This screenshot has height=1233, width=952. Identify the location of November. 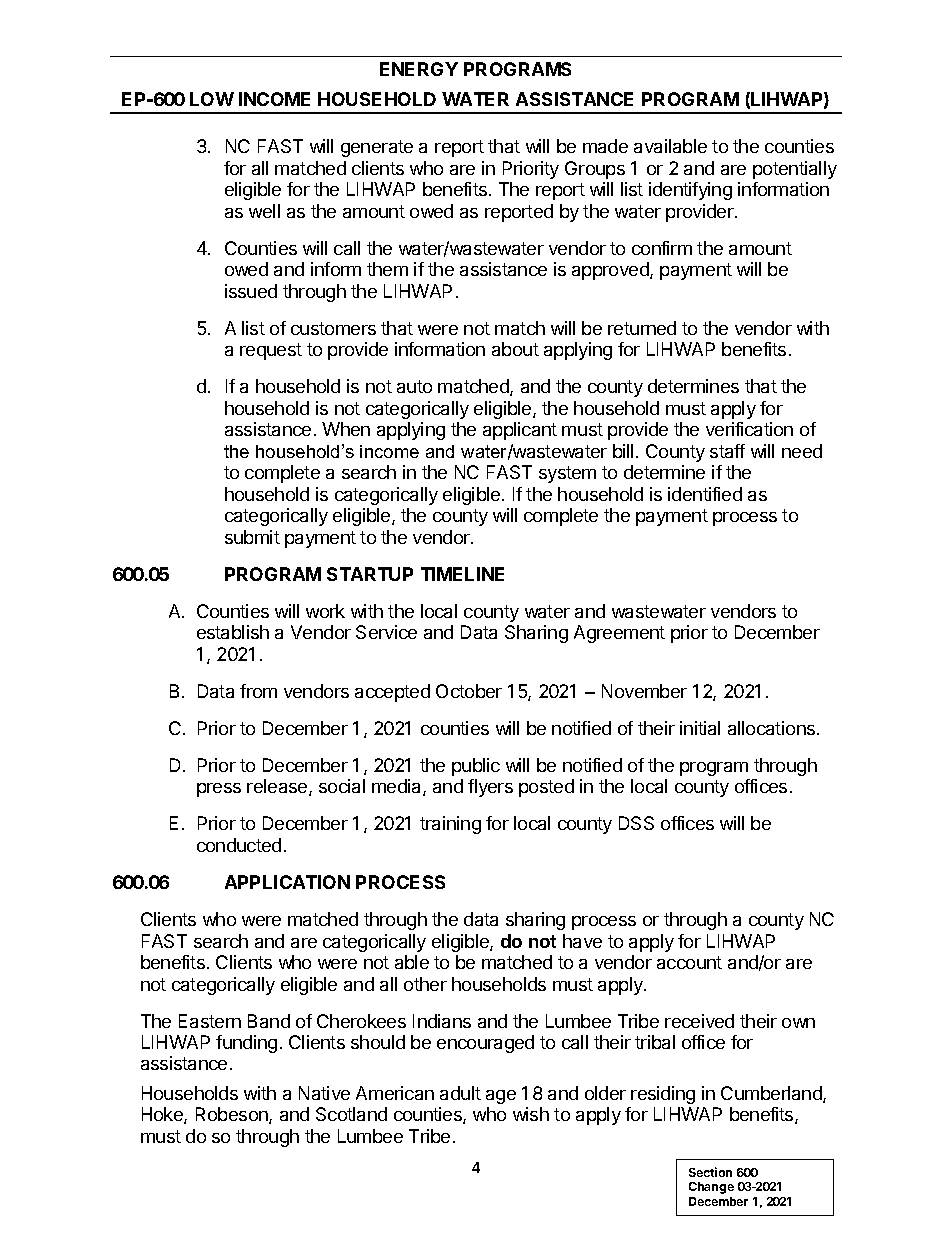
(644, 691).
